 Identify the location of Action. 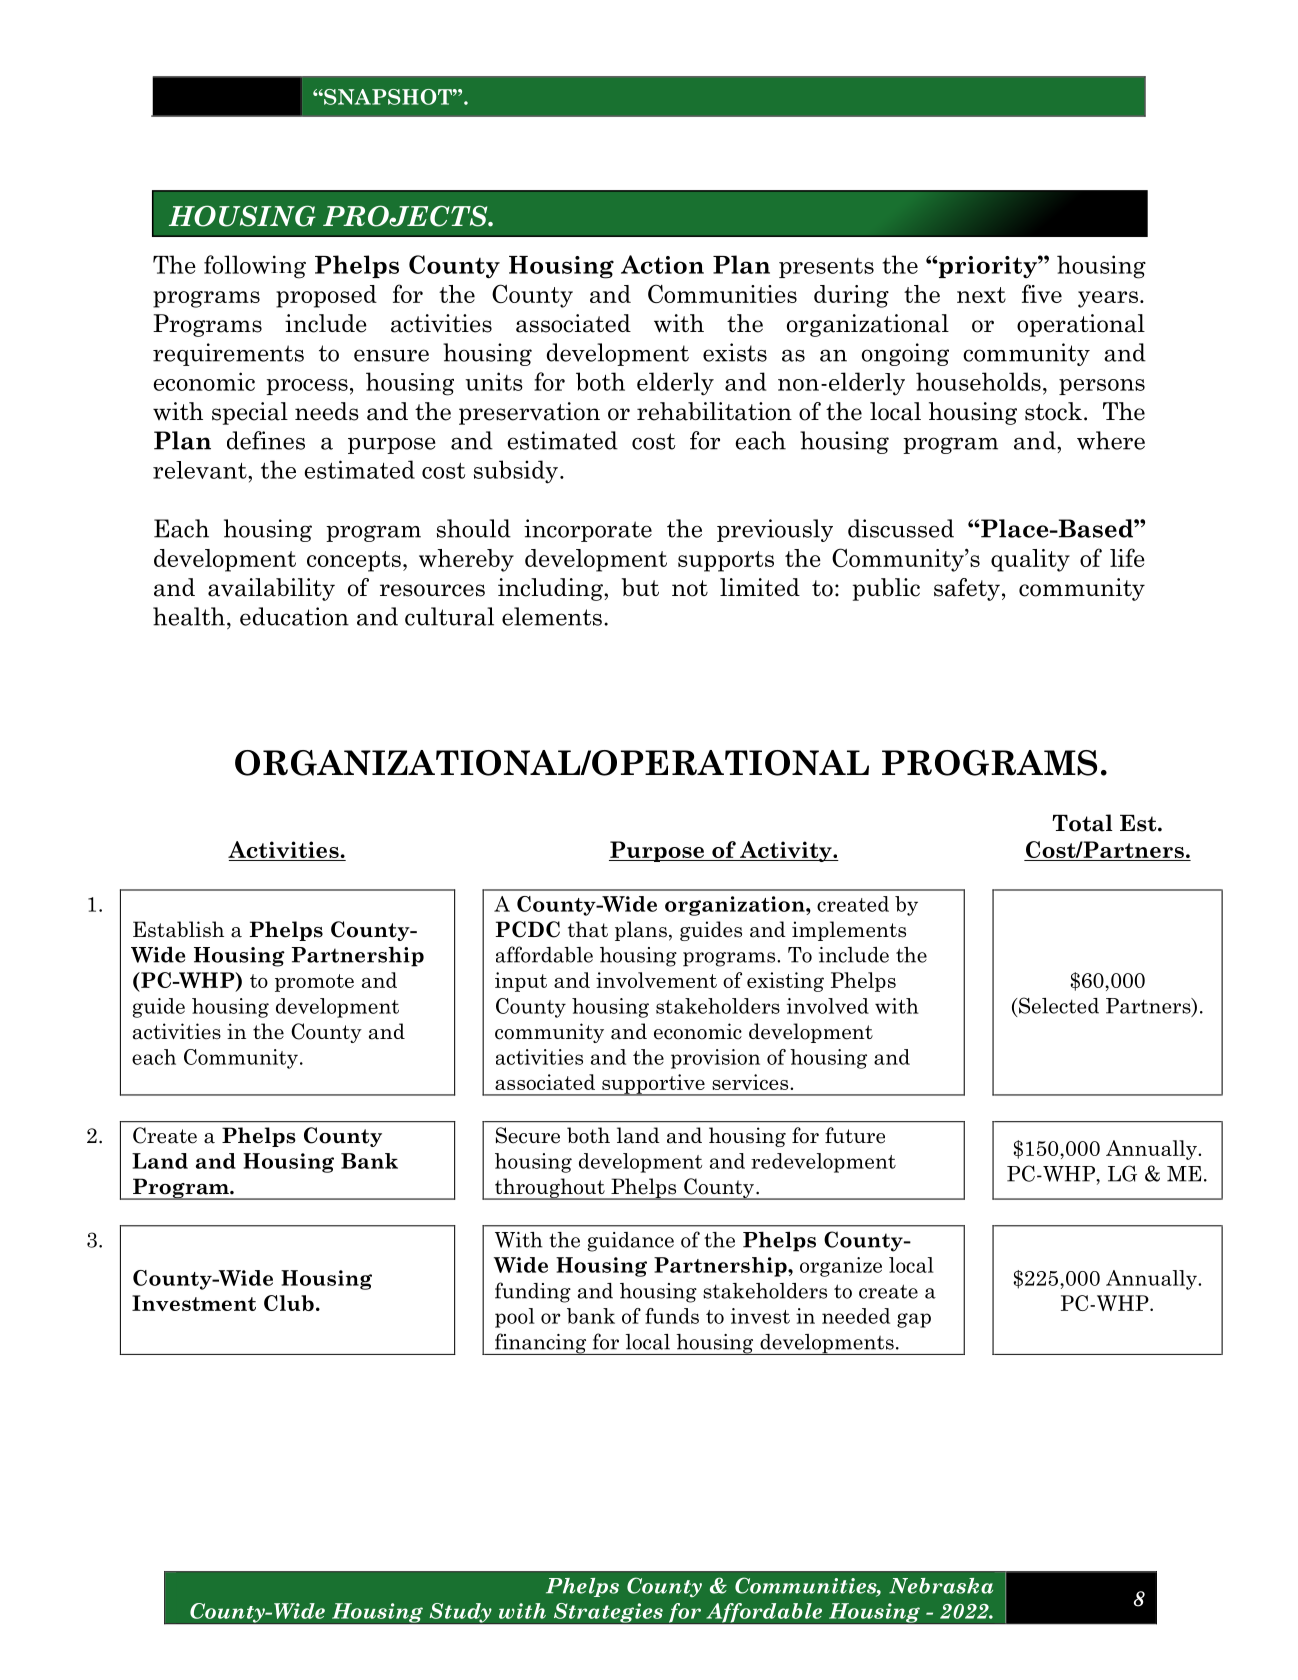
(662, 264).
